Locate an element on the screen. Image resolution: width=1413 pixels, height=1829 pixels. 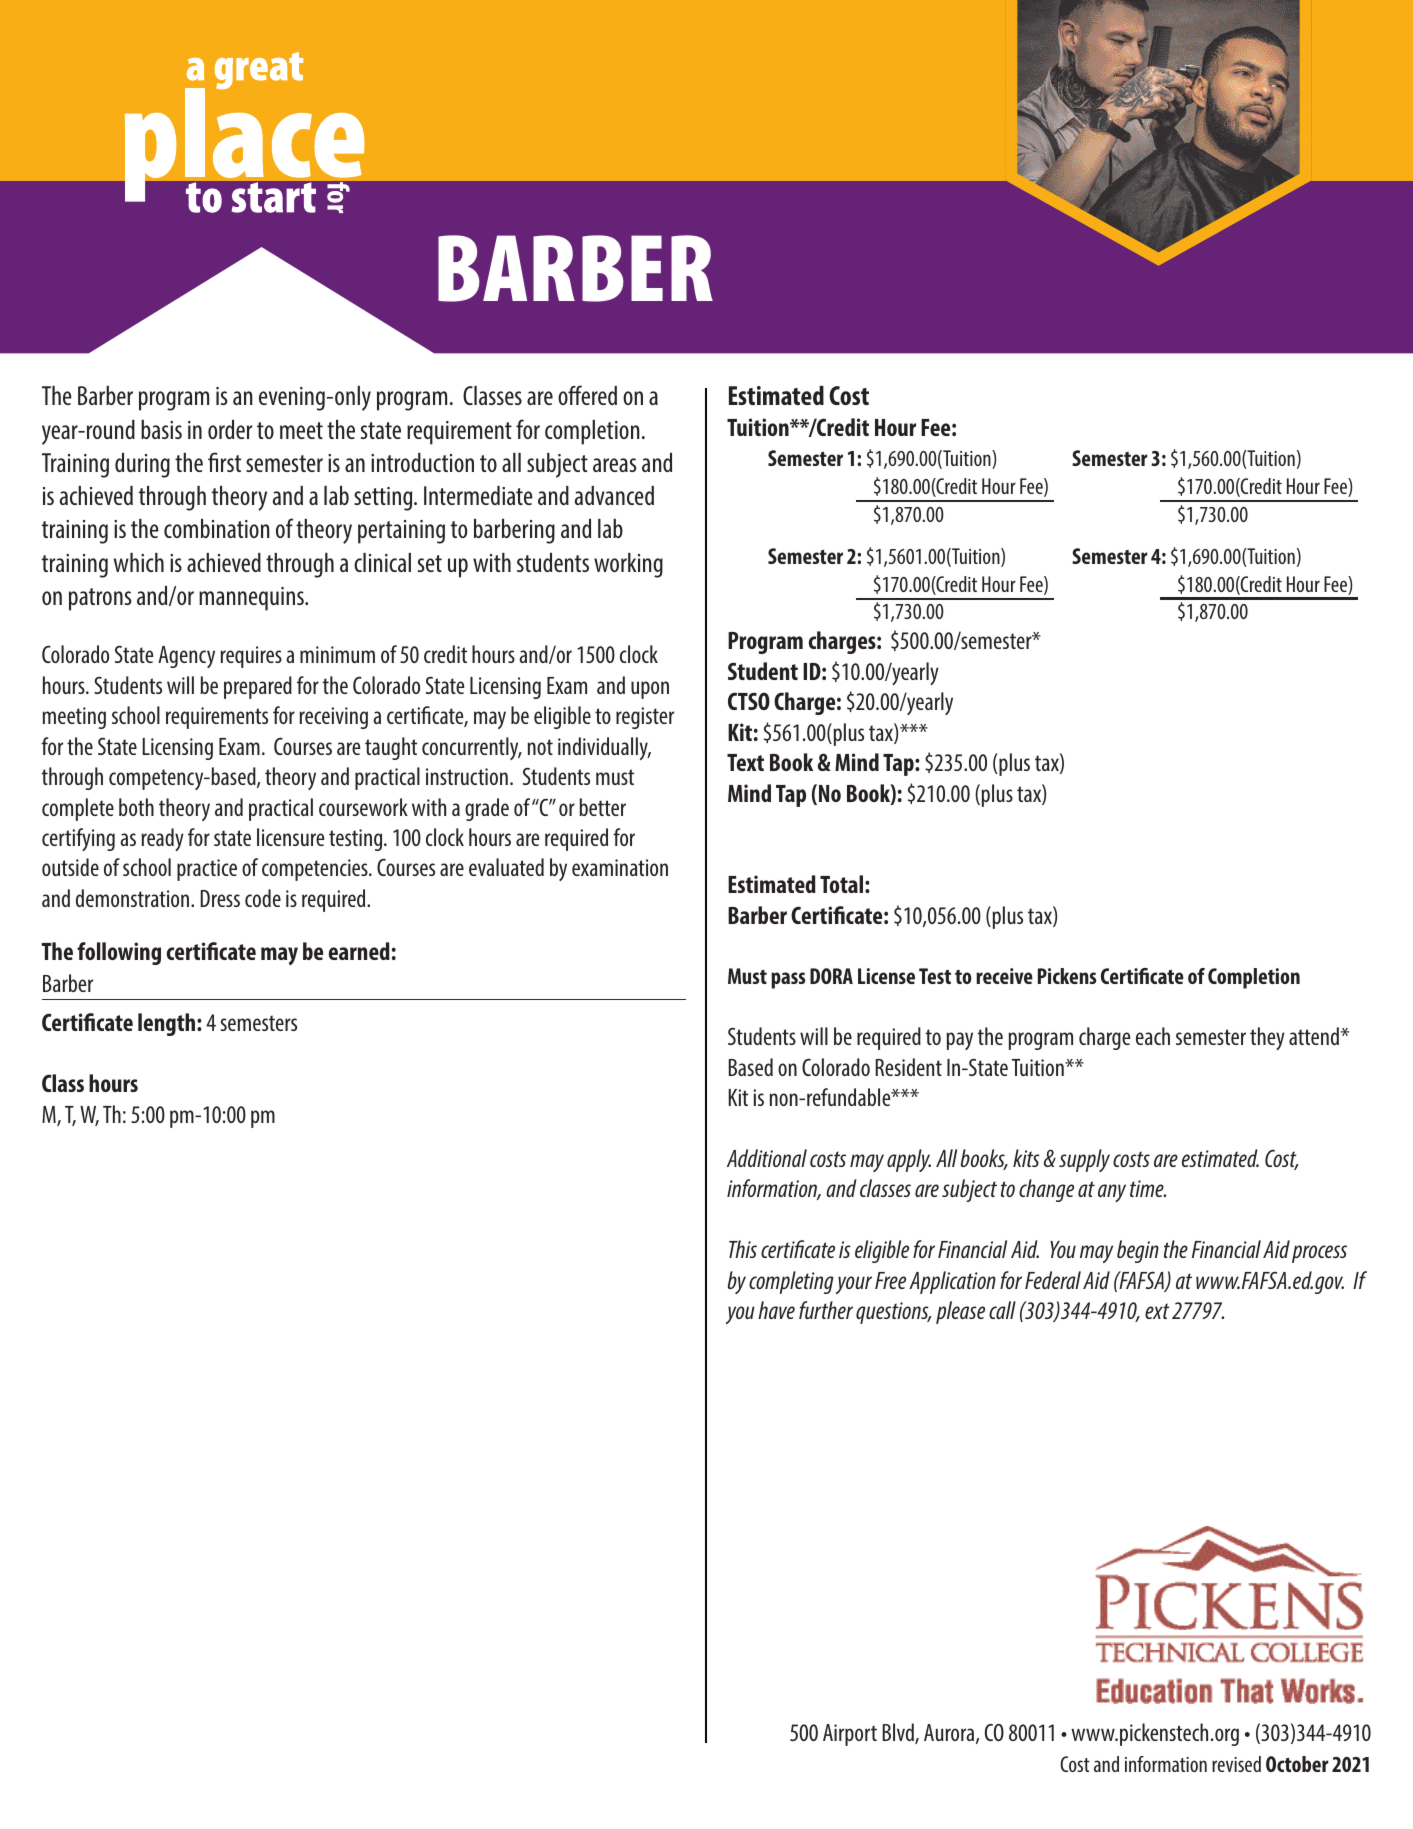
areas is located at coordinates (614, 465).
